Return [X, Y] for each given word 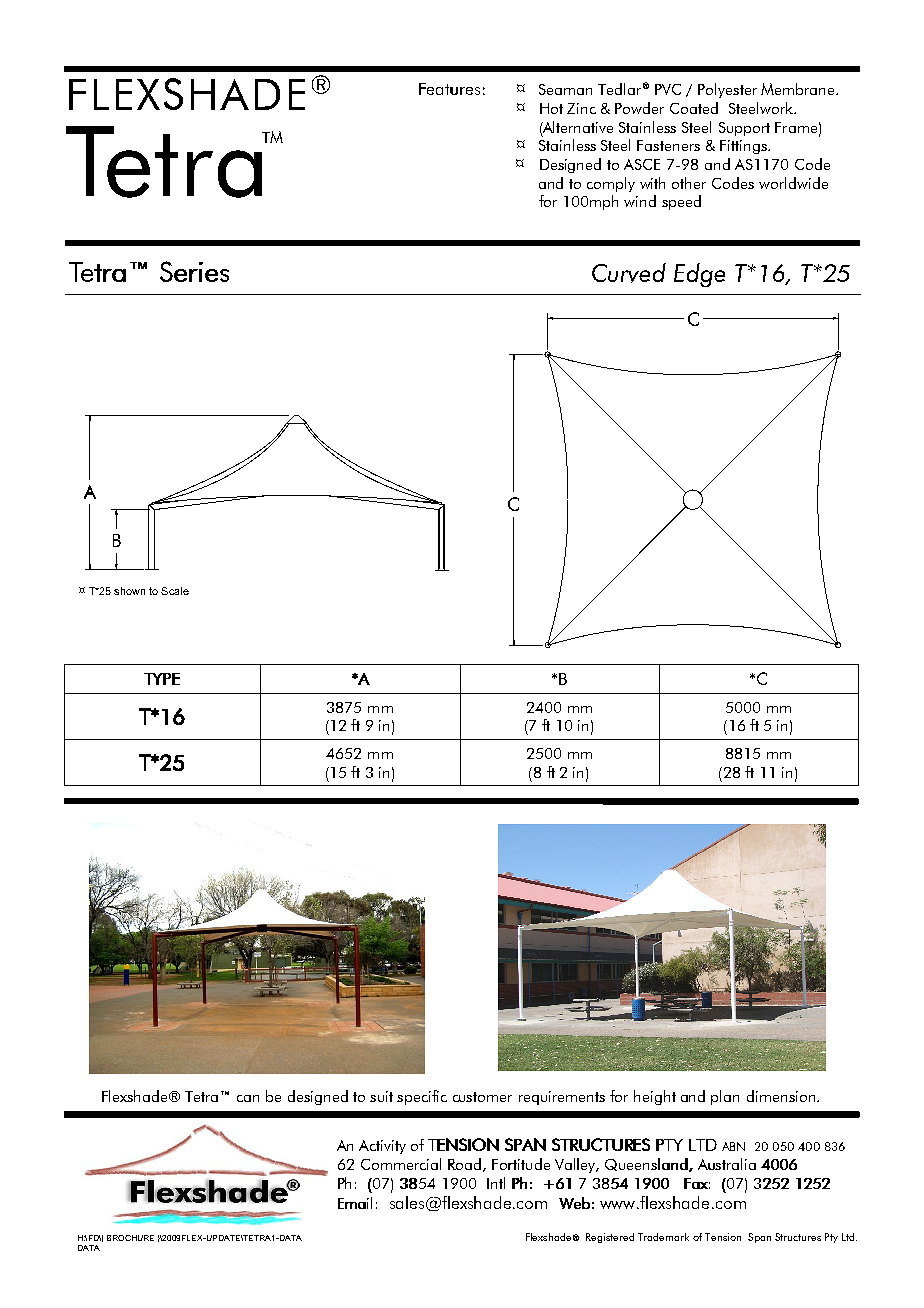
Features [449, 89]
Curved [629, 273]
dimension [782, 1096]
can [248, 1098]
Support [744, 129]
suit [381, 1096]
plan [725, 1097]
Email [355, 1203]
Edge [699, 275]
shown [129, 591]
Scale [175, 591]
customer [482, 1097]
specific [422, 1097]
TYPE [162, 679]
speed [681, 202]
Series [194, 271]
